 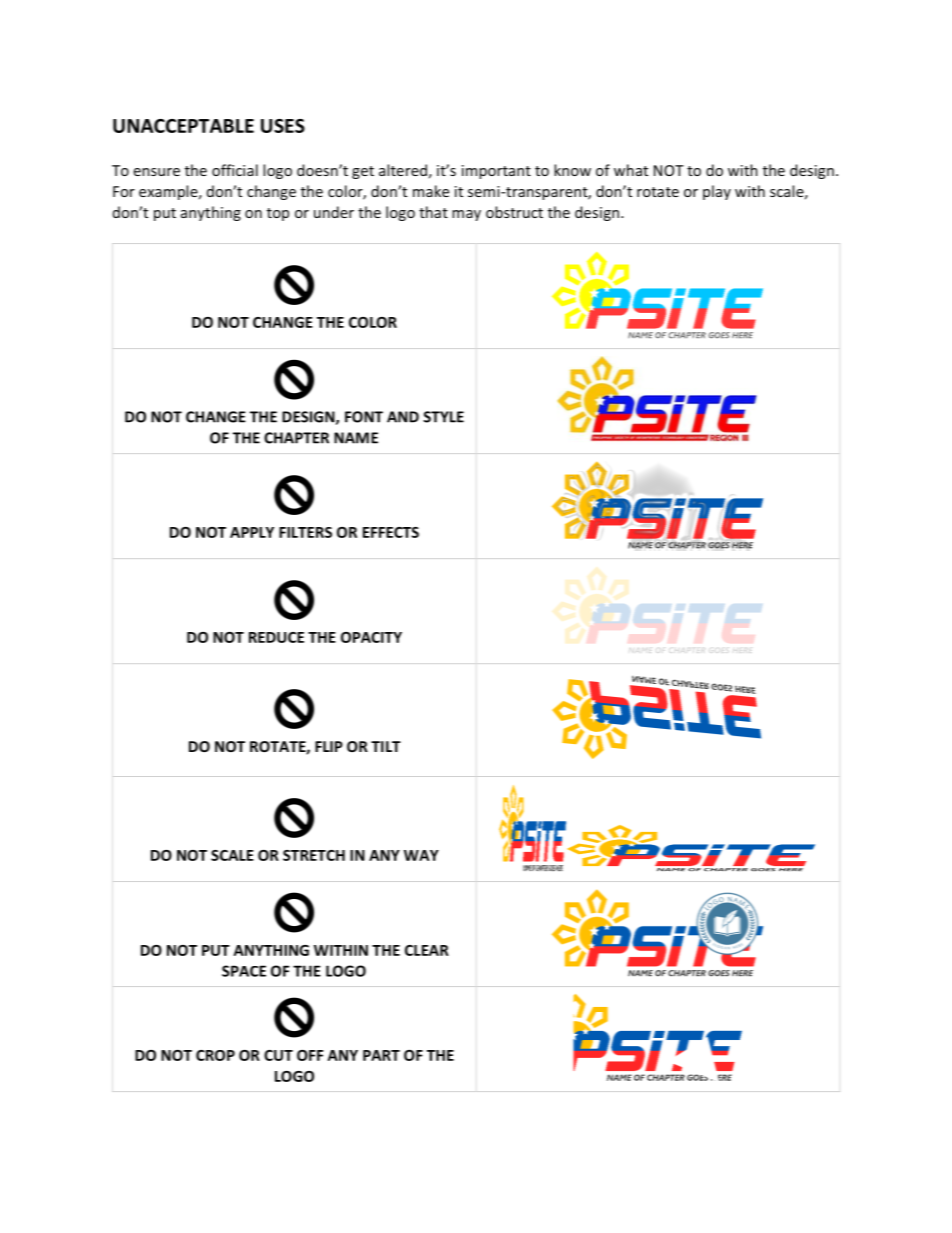 I want to click on STYLE, so click(x=443, y=417).
